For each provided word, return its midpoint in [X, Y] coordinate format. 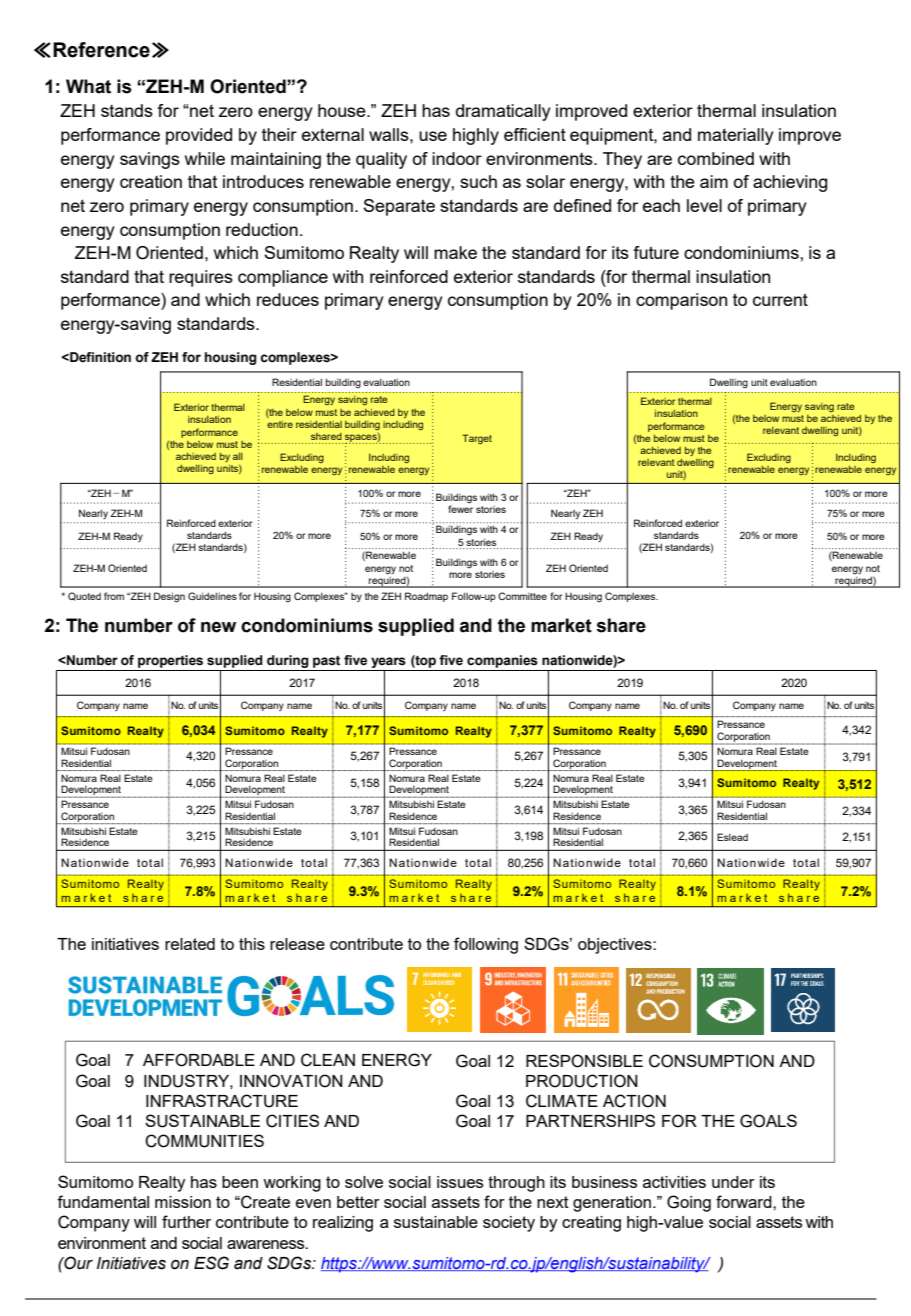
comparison [681, 301]
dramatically [503, 112]
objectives [616, 946]
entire [280, 424]
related [190, 944]
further [186, 1221]
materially [736, 136]
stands [127, 110]
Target [477, 439]
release [297, 944]
